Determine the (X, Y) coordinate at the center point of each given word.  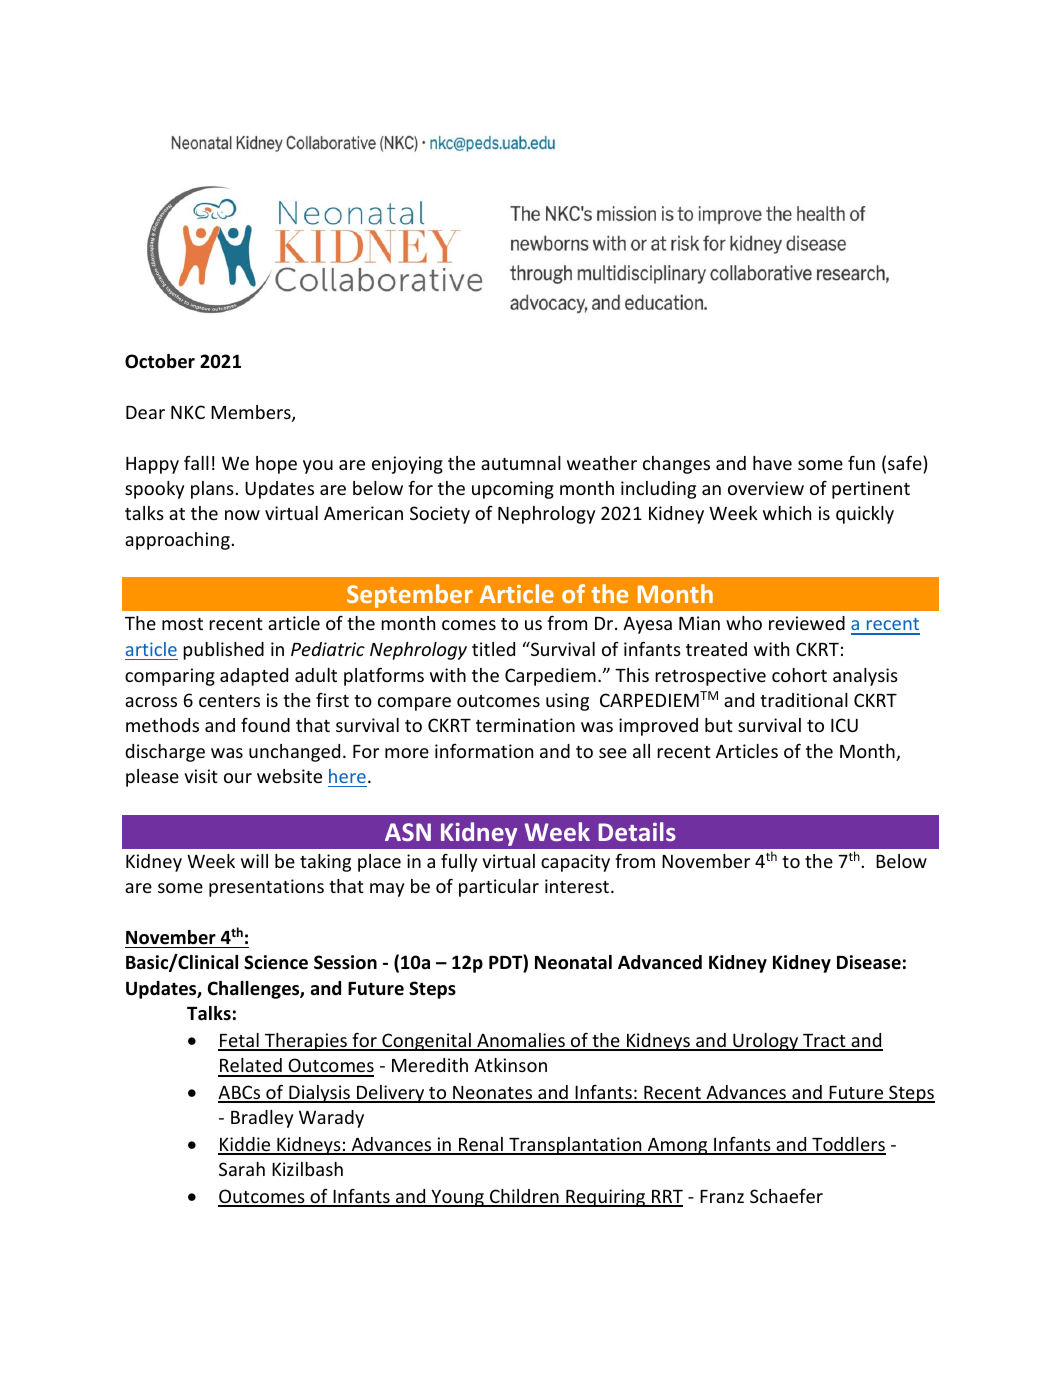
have (772, 463)
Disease (869, 962)
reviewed (807, 623)
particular (499, 888)
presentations (266, 888)
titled (493, 649)
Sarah (242, 1169)
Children (524, 1197)
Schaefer (786, 1196)
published (223, 651)
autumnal (521, 463)
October (160, 361)
